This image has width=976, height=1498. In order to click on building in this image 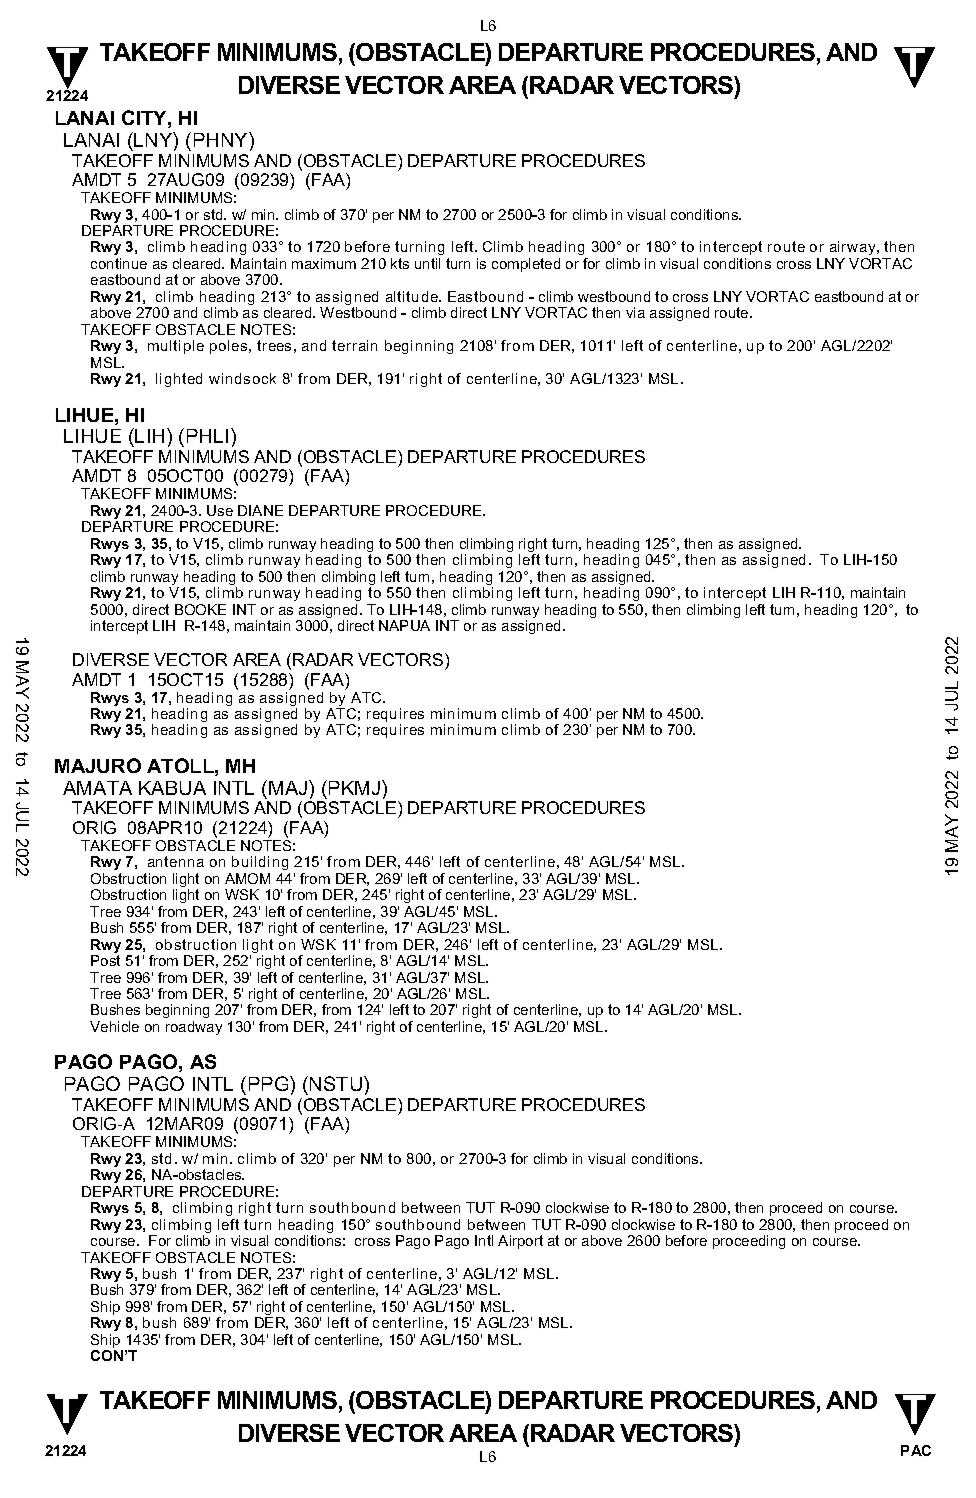, I will do `click(260, 863)`.
